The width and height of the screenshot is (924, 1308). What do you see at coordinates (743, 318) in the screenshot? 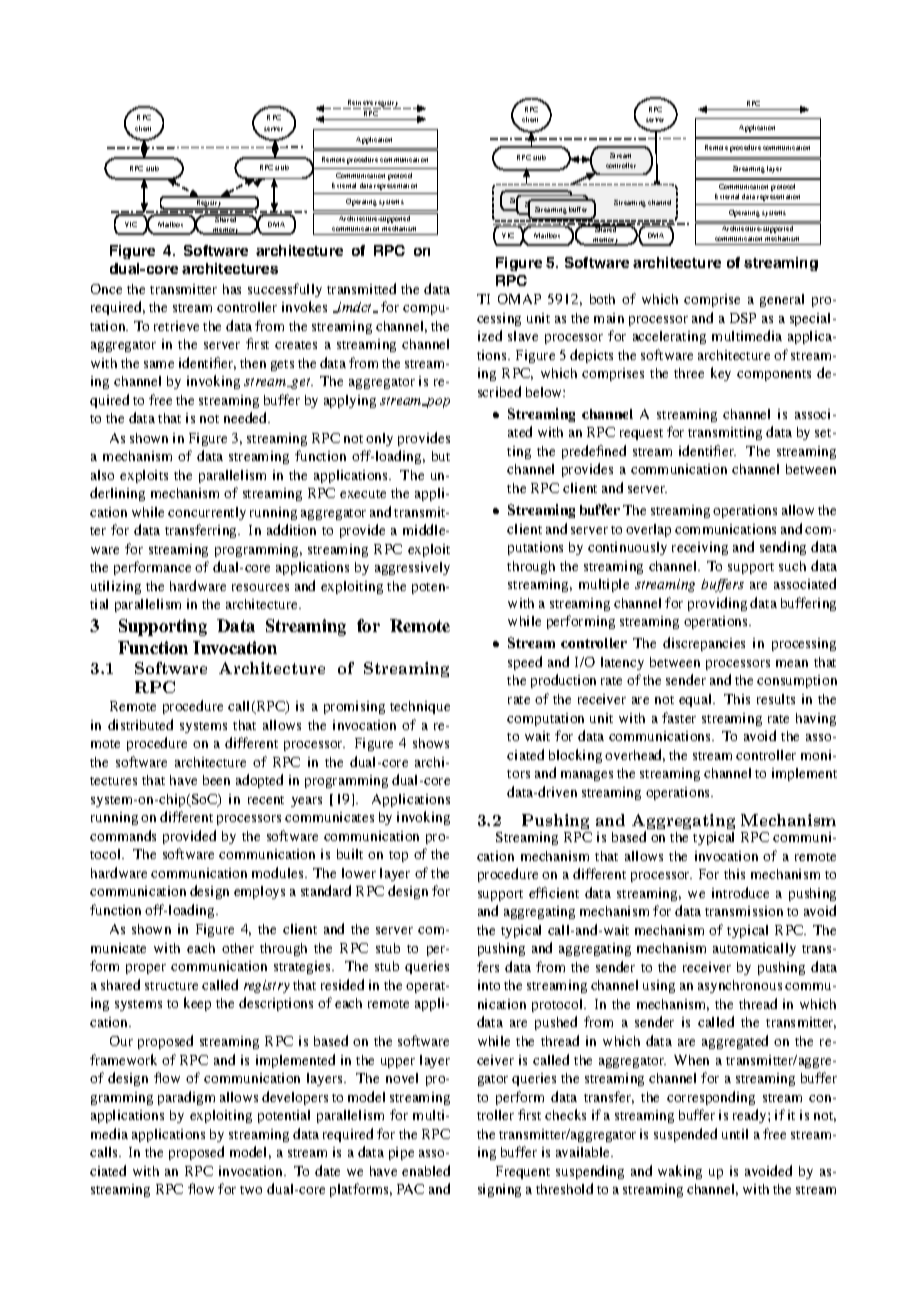
I see `DSP` at bounding box center [743, 318].
